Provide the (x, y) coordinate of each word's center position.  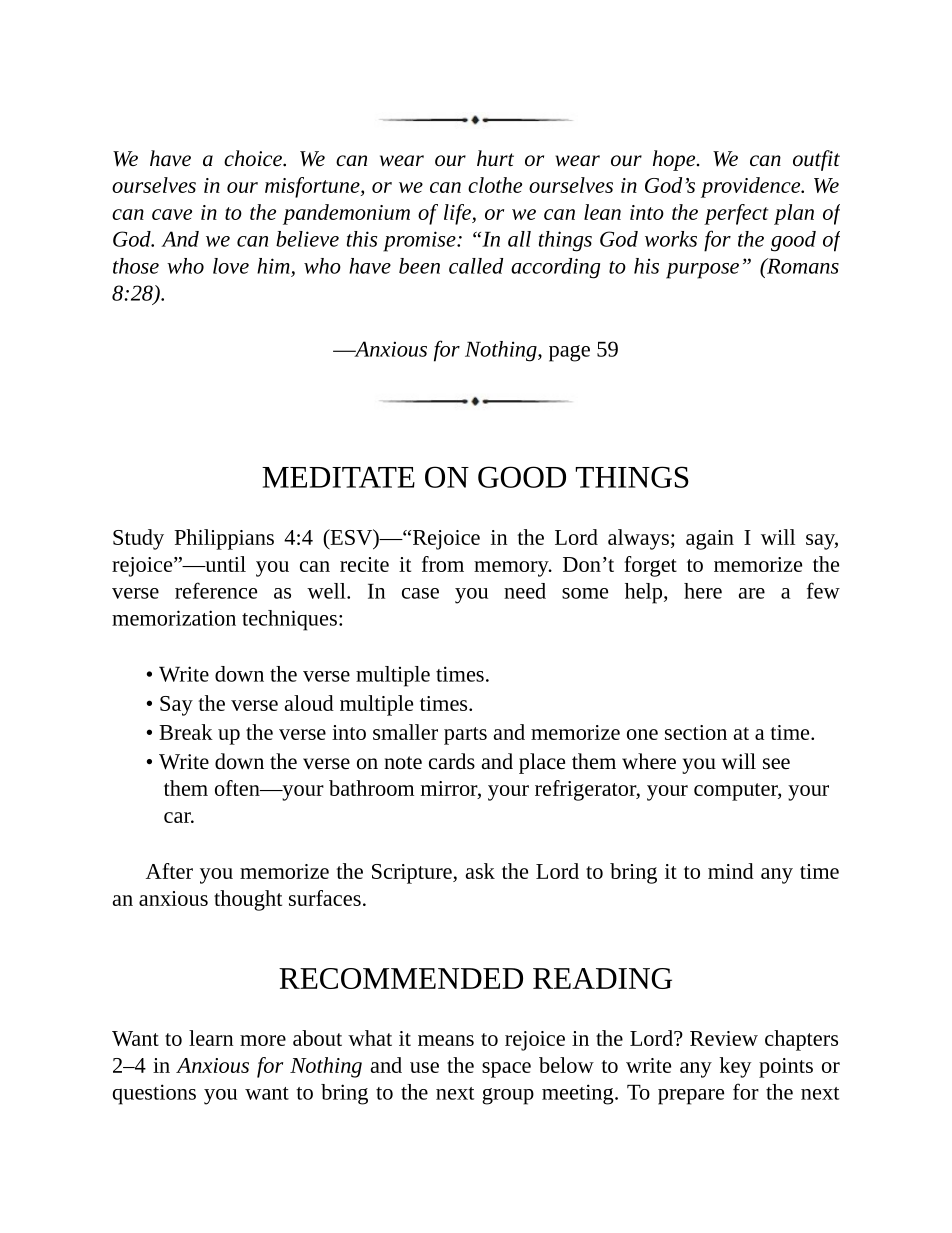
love (231, 266)
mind (731, 871)
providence (752, 187)
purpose (702, 271)
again (710, 540)
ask (480, 871)
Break (186, 732)
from (443, 564)
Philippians (224, 539)
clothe (495, 185)
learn (211, 1038)
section (696, 732)
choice (254, 158)
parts (465, 736)
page (569, 353)
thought (248, 900)
